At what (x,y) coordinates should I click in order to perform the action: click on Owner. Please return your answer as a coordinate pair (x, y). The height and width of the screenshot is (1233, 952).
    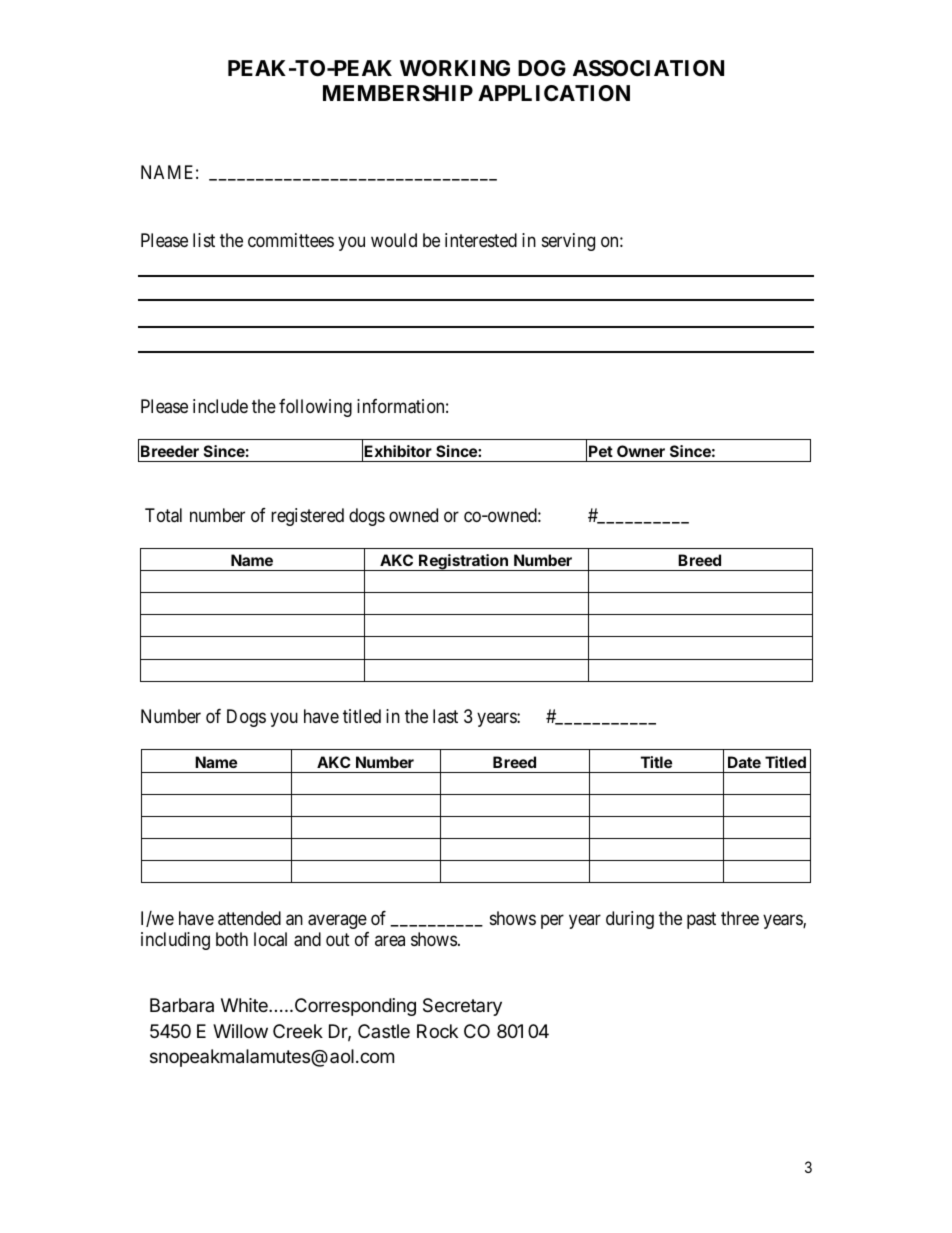
    Looking at the image, I should click on (641, 451).
